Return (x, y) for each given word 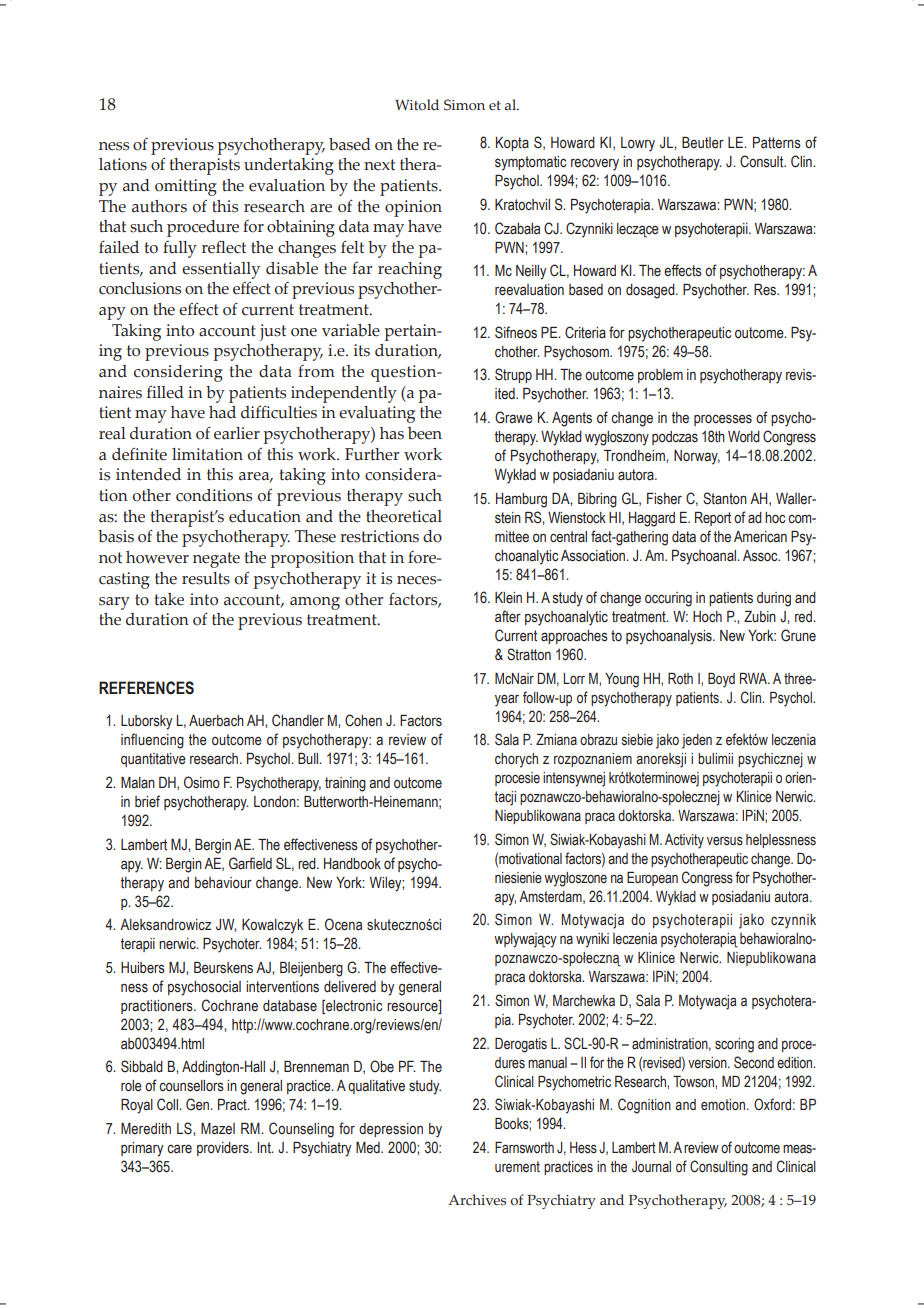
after (508, 616)
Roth (680, 678)
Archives (477, 1200)
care (179, 1149)
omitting (186, 187)
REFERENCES (146, 688)
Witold (417, 104)
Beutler (703, 143)
